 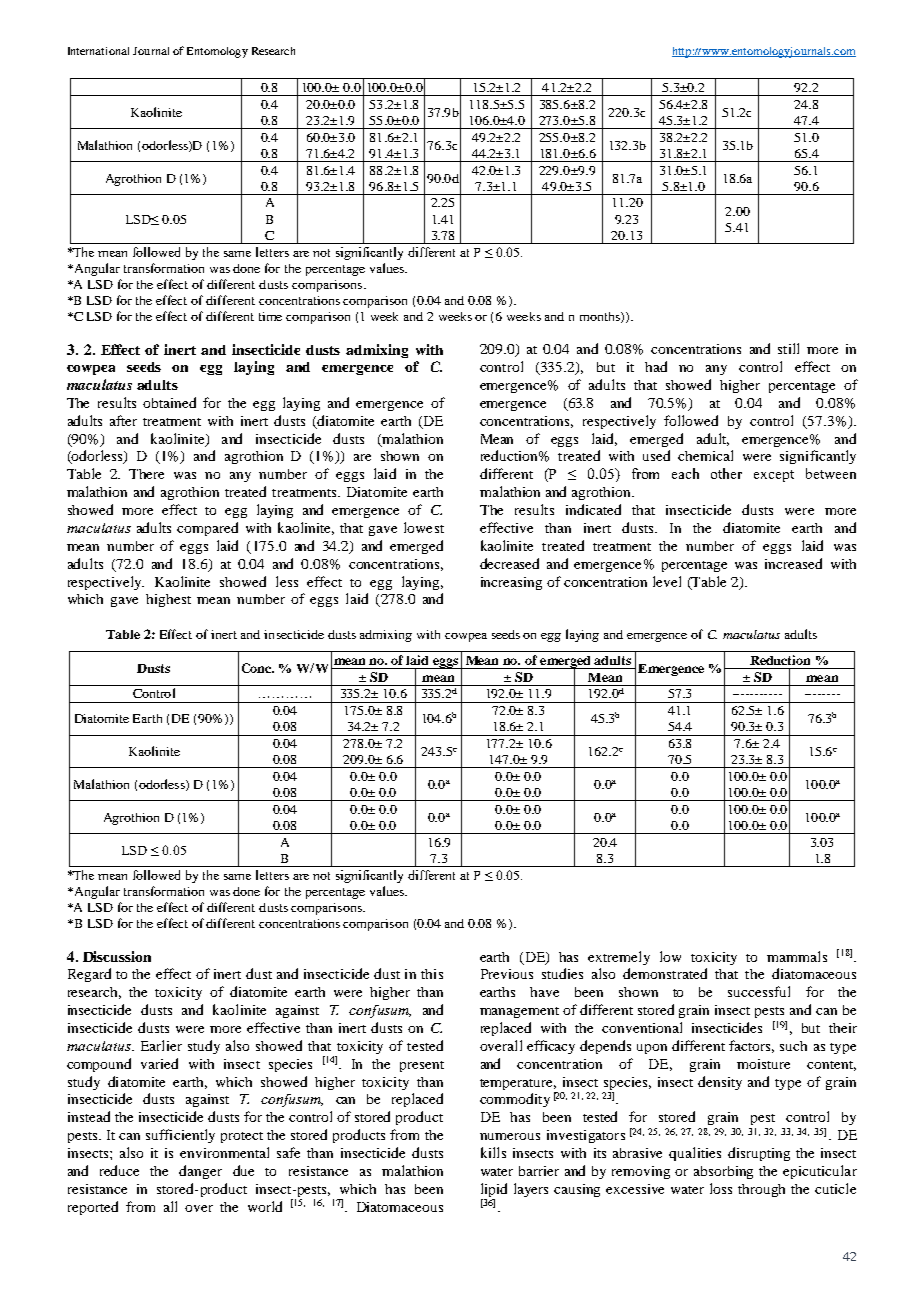 I want to click on through, so click(x=761, y=1190).
